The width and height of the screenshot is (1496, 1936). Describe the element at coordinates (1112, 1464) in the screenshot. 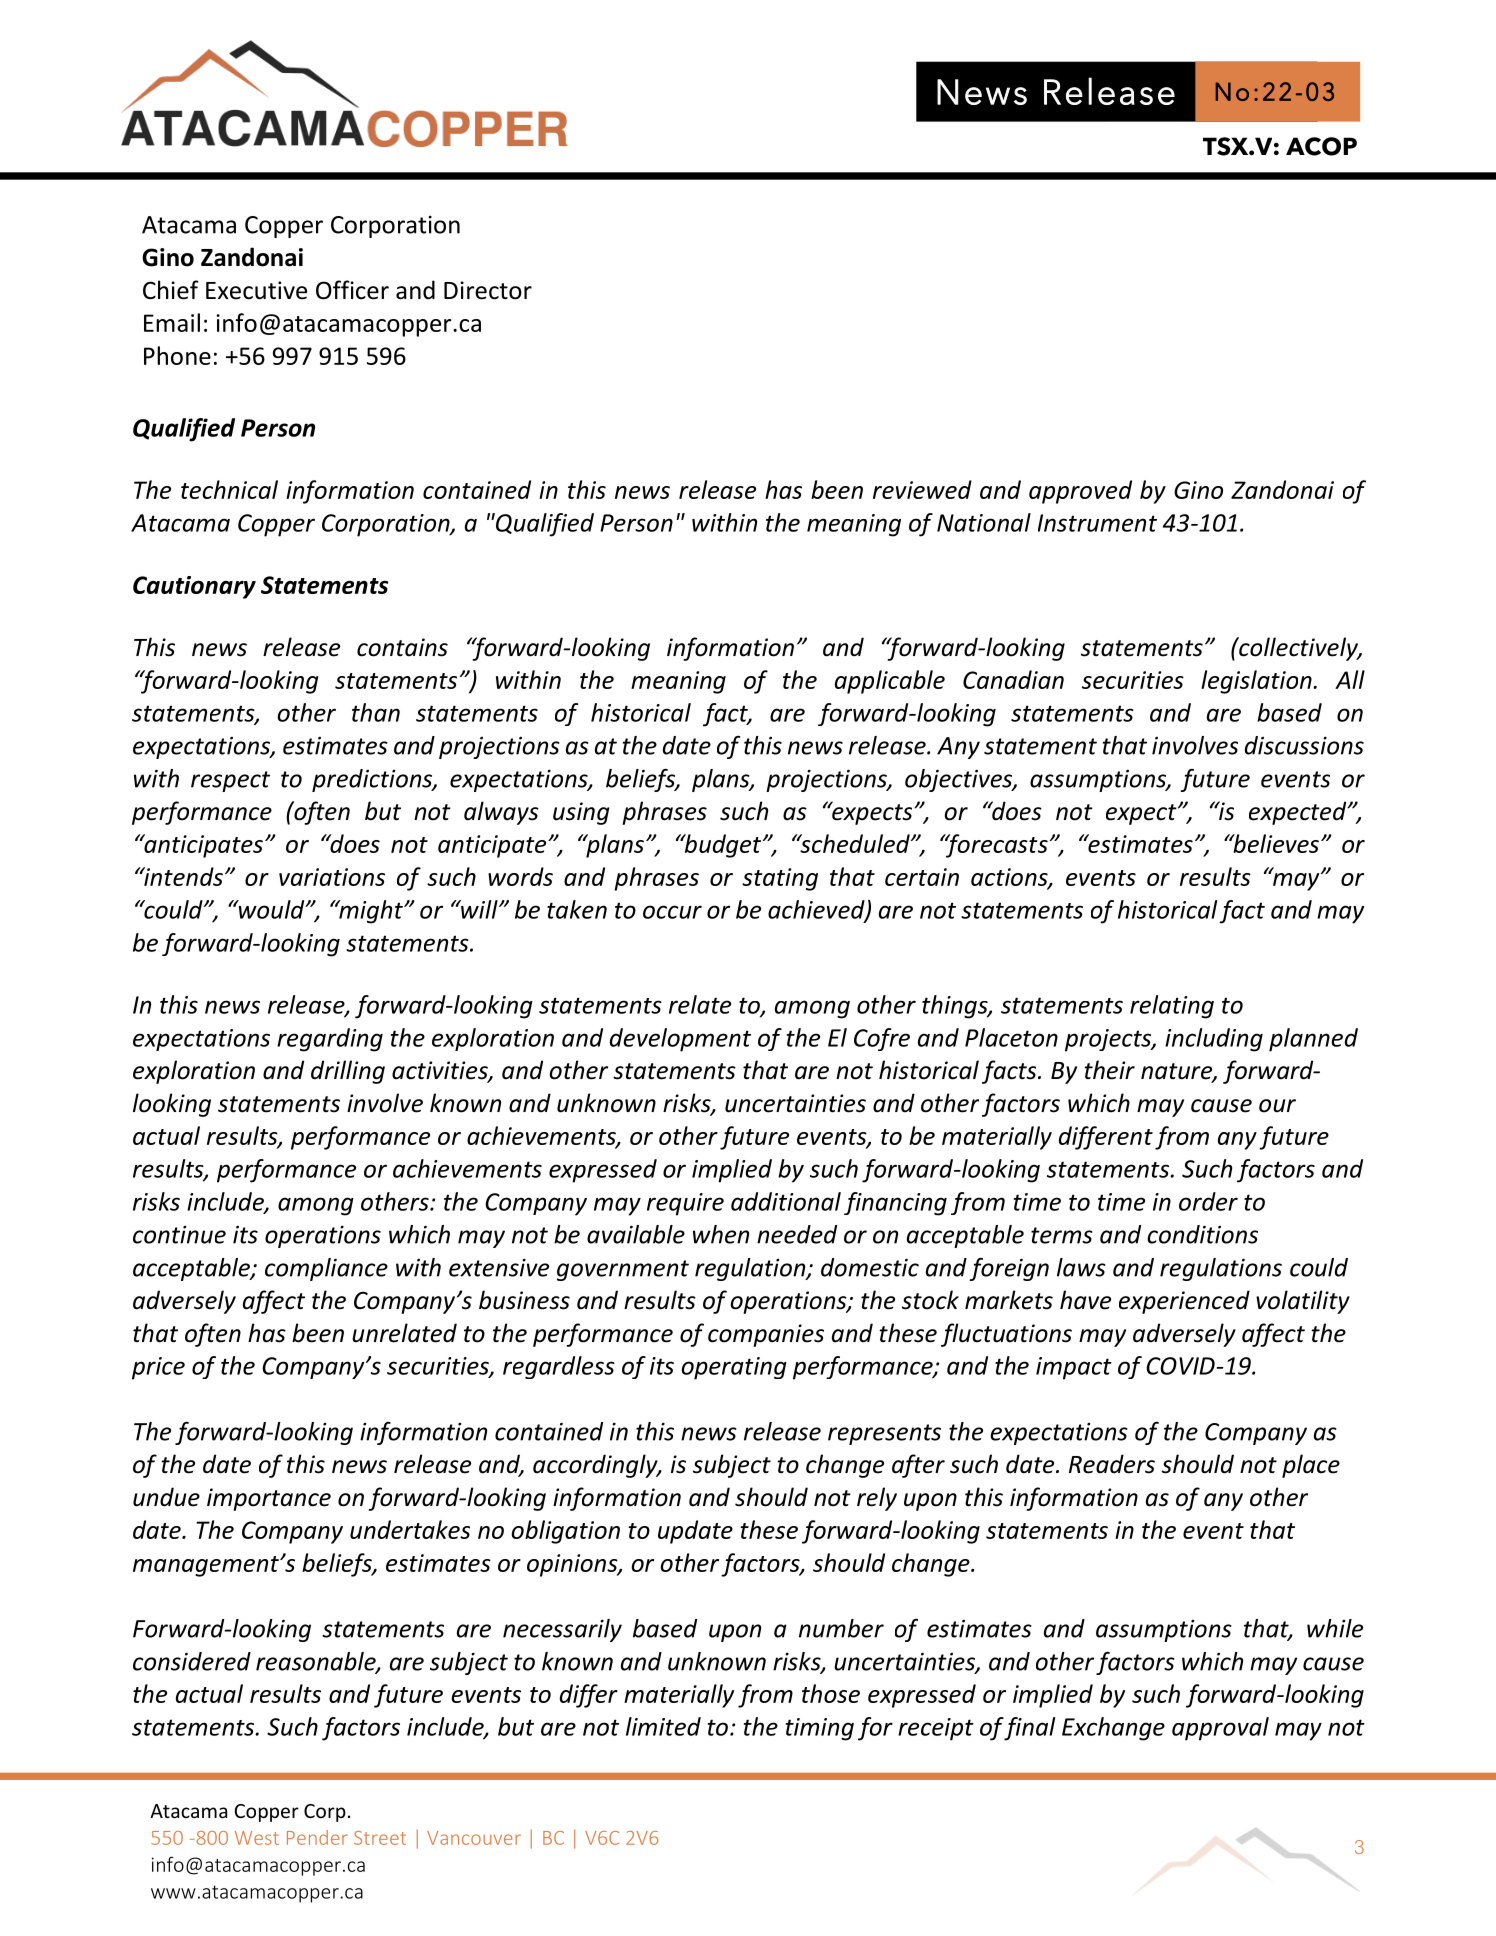

I see `Readers` at that location.
